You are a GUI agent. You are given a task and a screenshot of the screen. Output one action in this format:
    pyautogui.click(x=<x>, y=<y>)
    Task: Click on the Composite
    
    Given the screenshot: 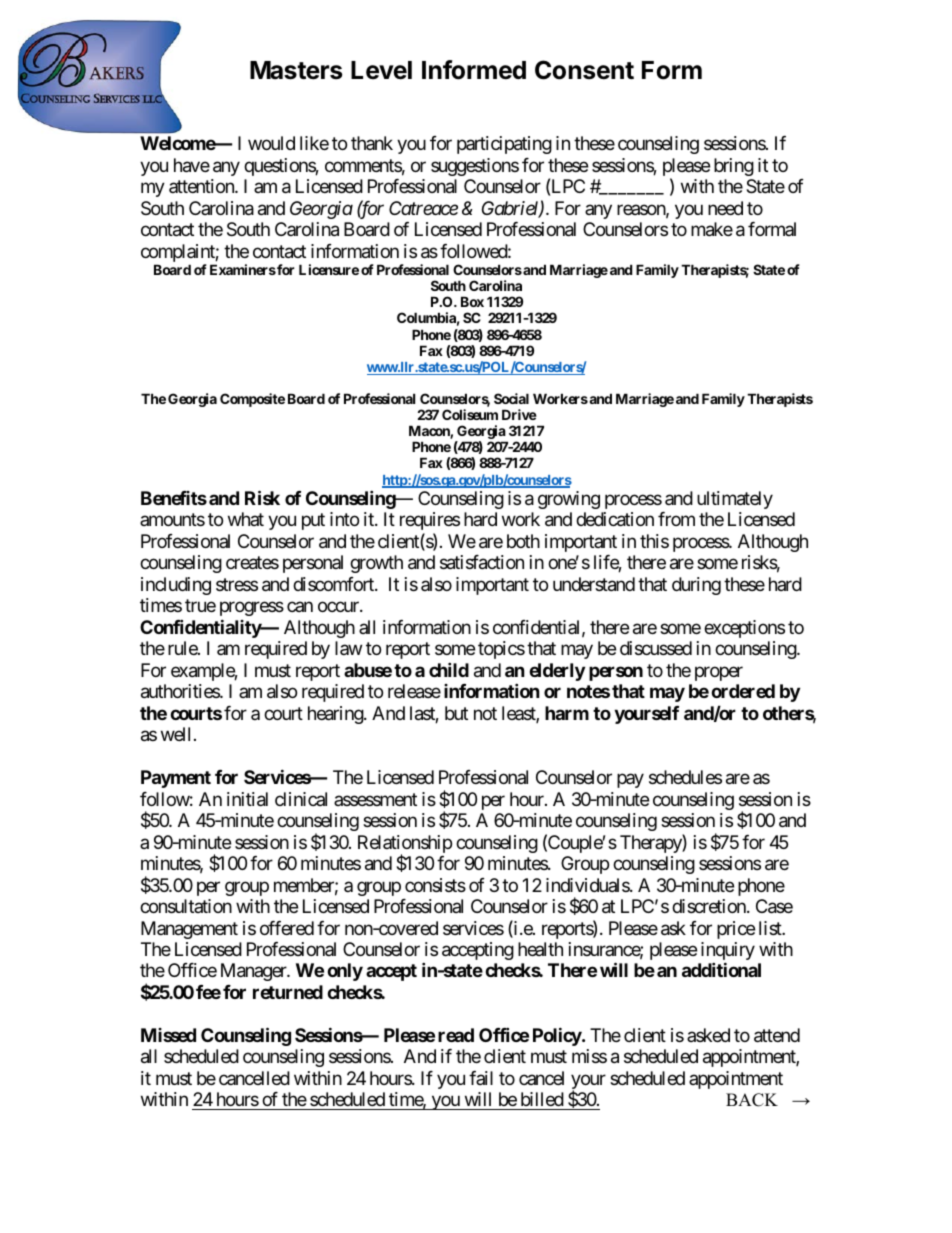 What is the action you would take?
    pyautogui.click(x=252, y=400)
